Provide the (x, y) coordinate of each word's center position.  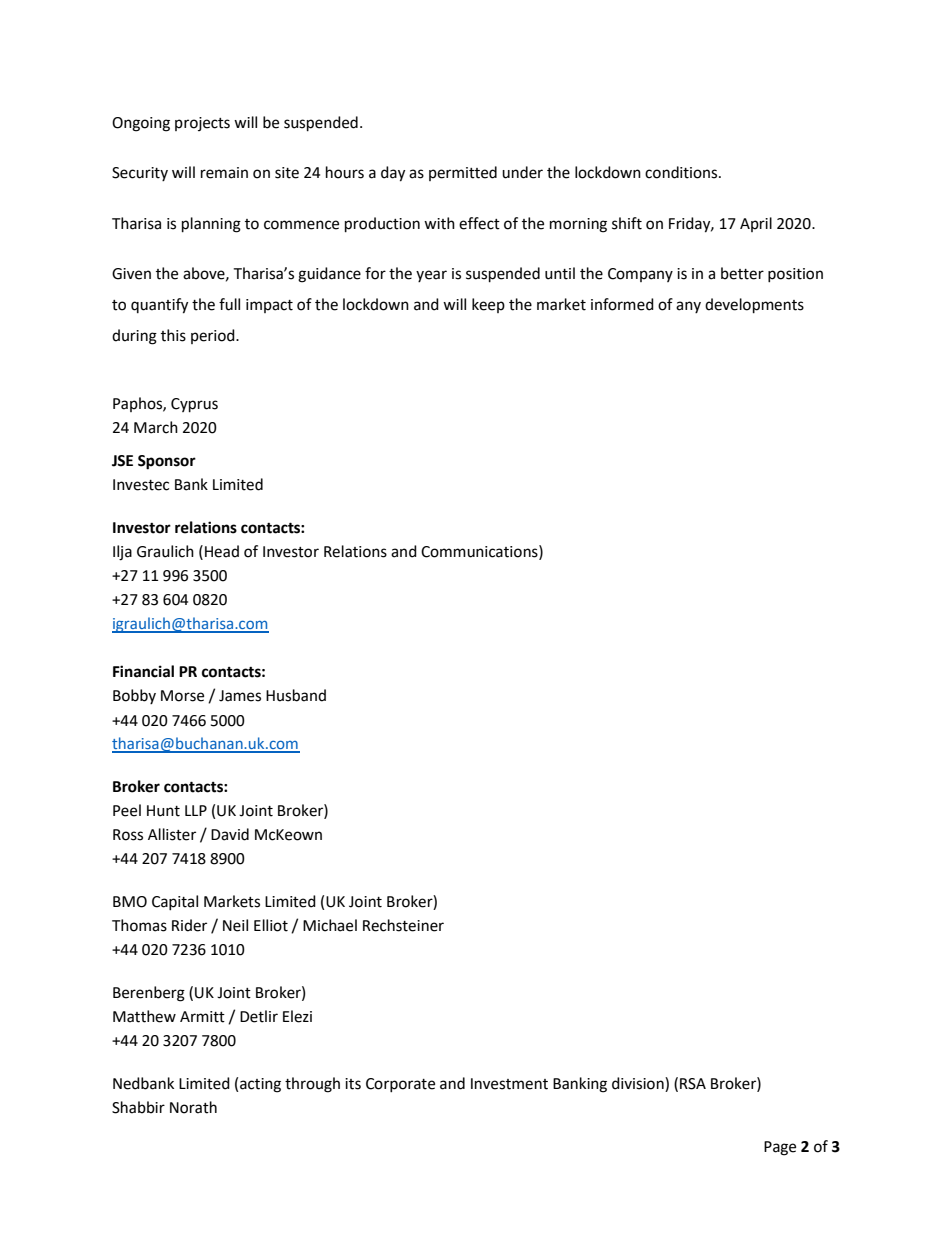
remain (224, 173)
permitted (463, 173)
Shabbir (138, 1107)
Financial (143, 671)
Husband (296, 695)
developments (754, 306)
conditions (682, 172)
